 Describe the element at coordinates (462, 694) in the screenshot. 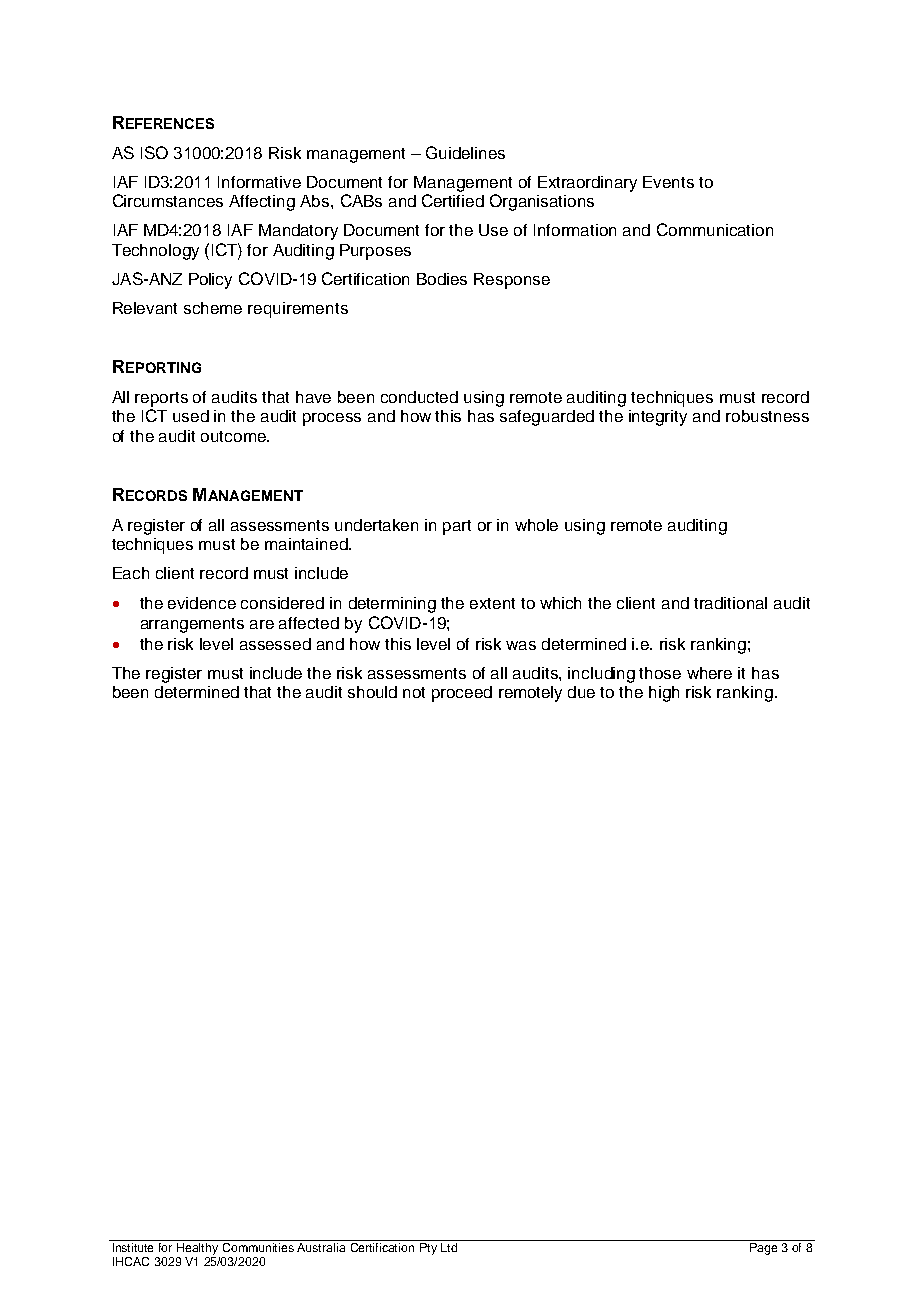

I see `proceed` at that location.
